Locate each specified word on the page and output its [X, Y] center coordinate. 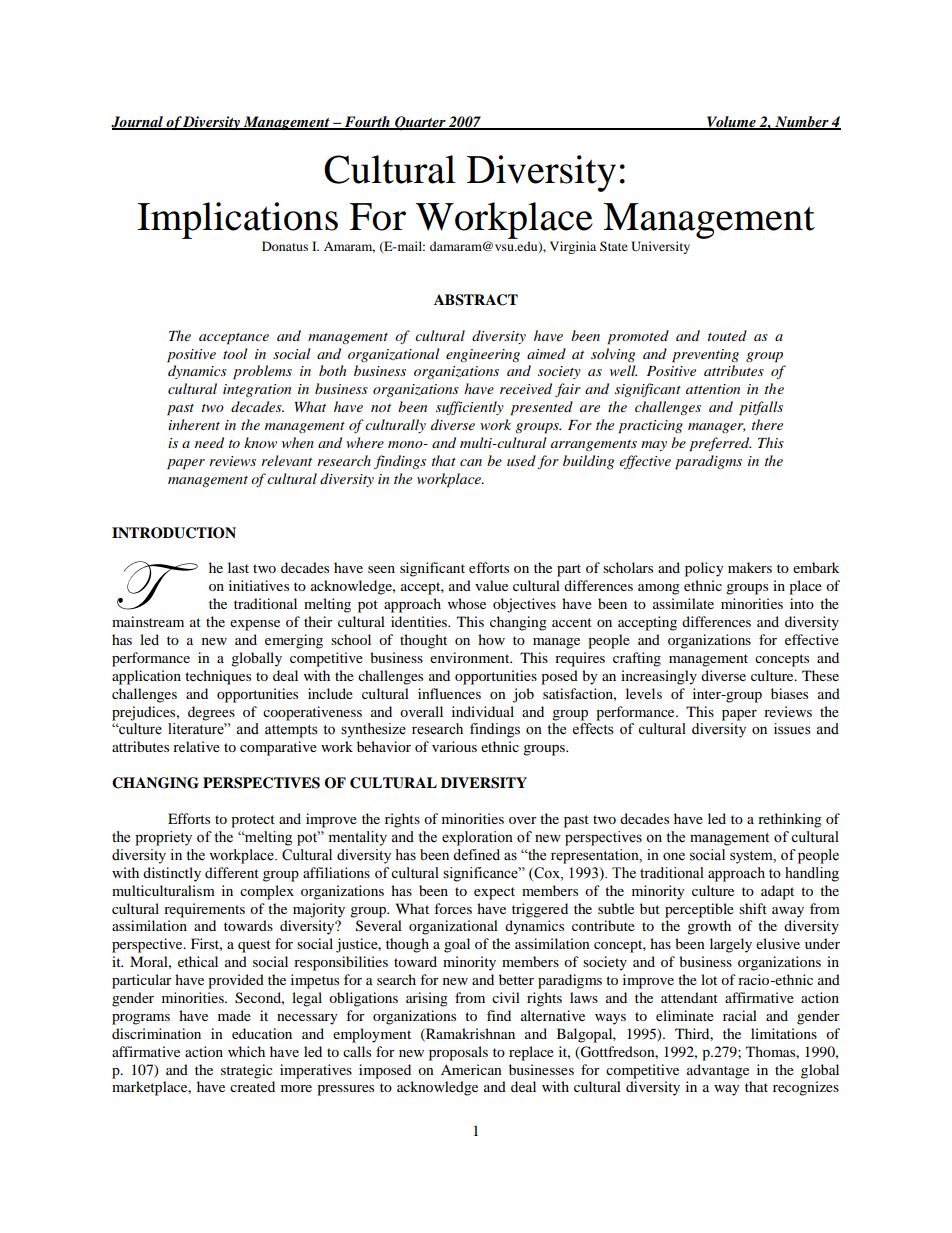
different [232, 872]
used [521, 460]
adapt [777, 892]
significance [481, 874]
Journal [138, 122]
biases [789, 693]
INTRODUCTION [174, 533]
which [246, 1051]
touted [727, 335]
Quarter [420, 123]
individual [483, 711]
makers [750, 567]
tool [235, 353]
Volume [731, 122]
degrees [211, 713]
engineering [483, 355]
